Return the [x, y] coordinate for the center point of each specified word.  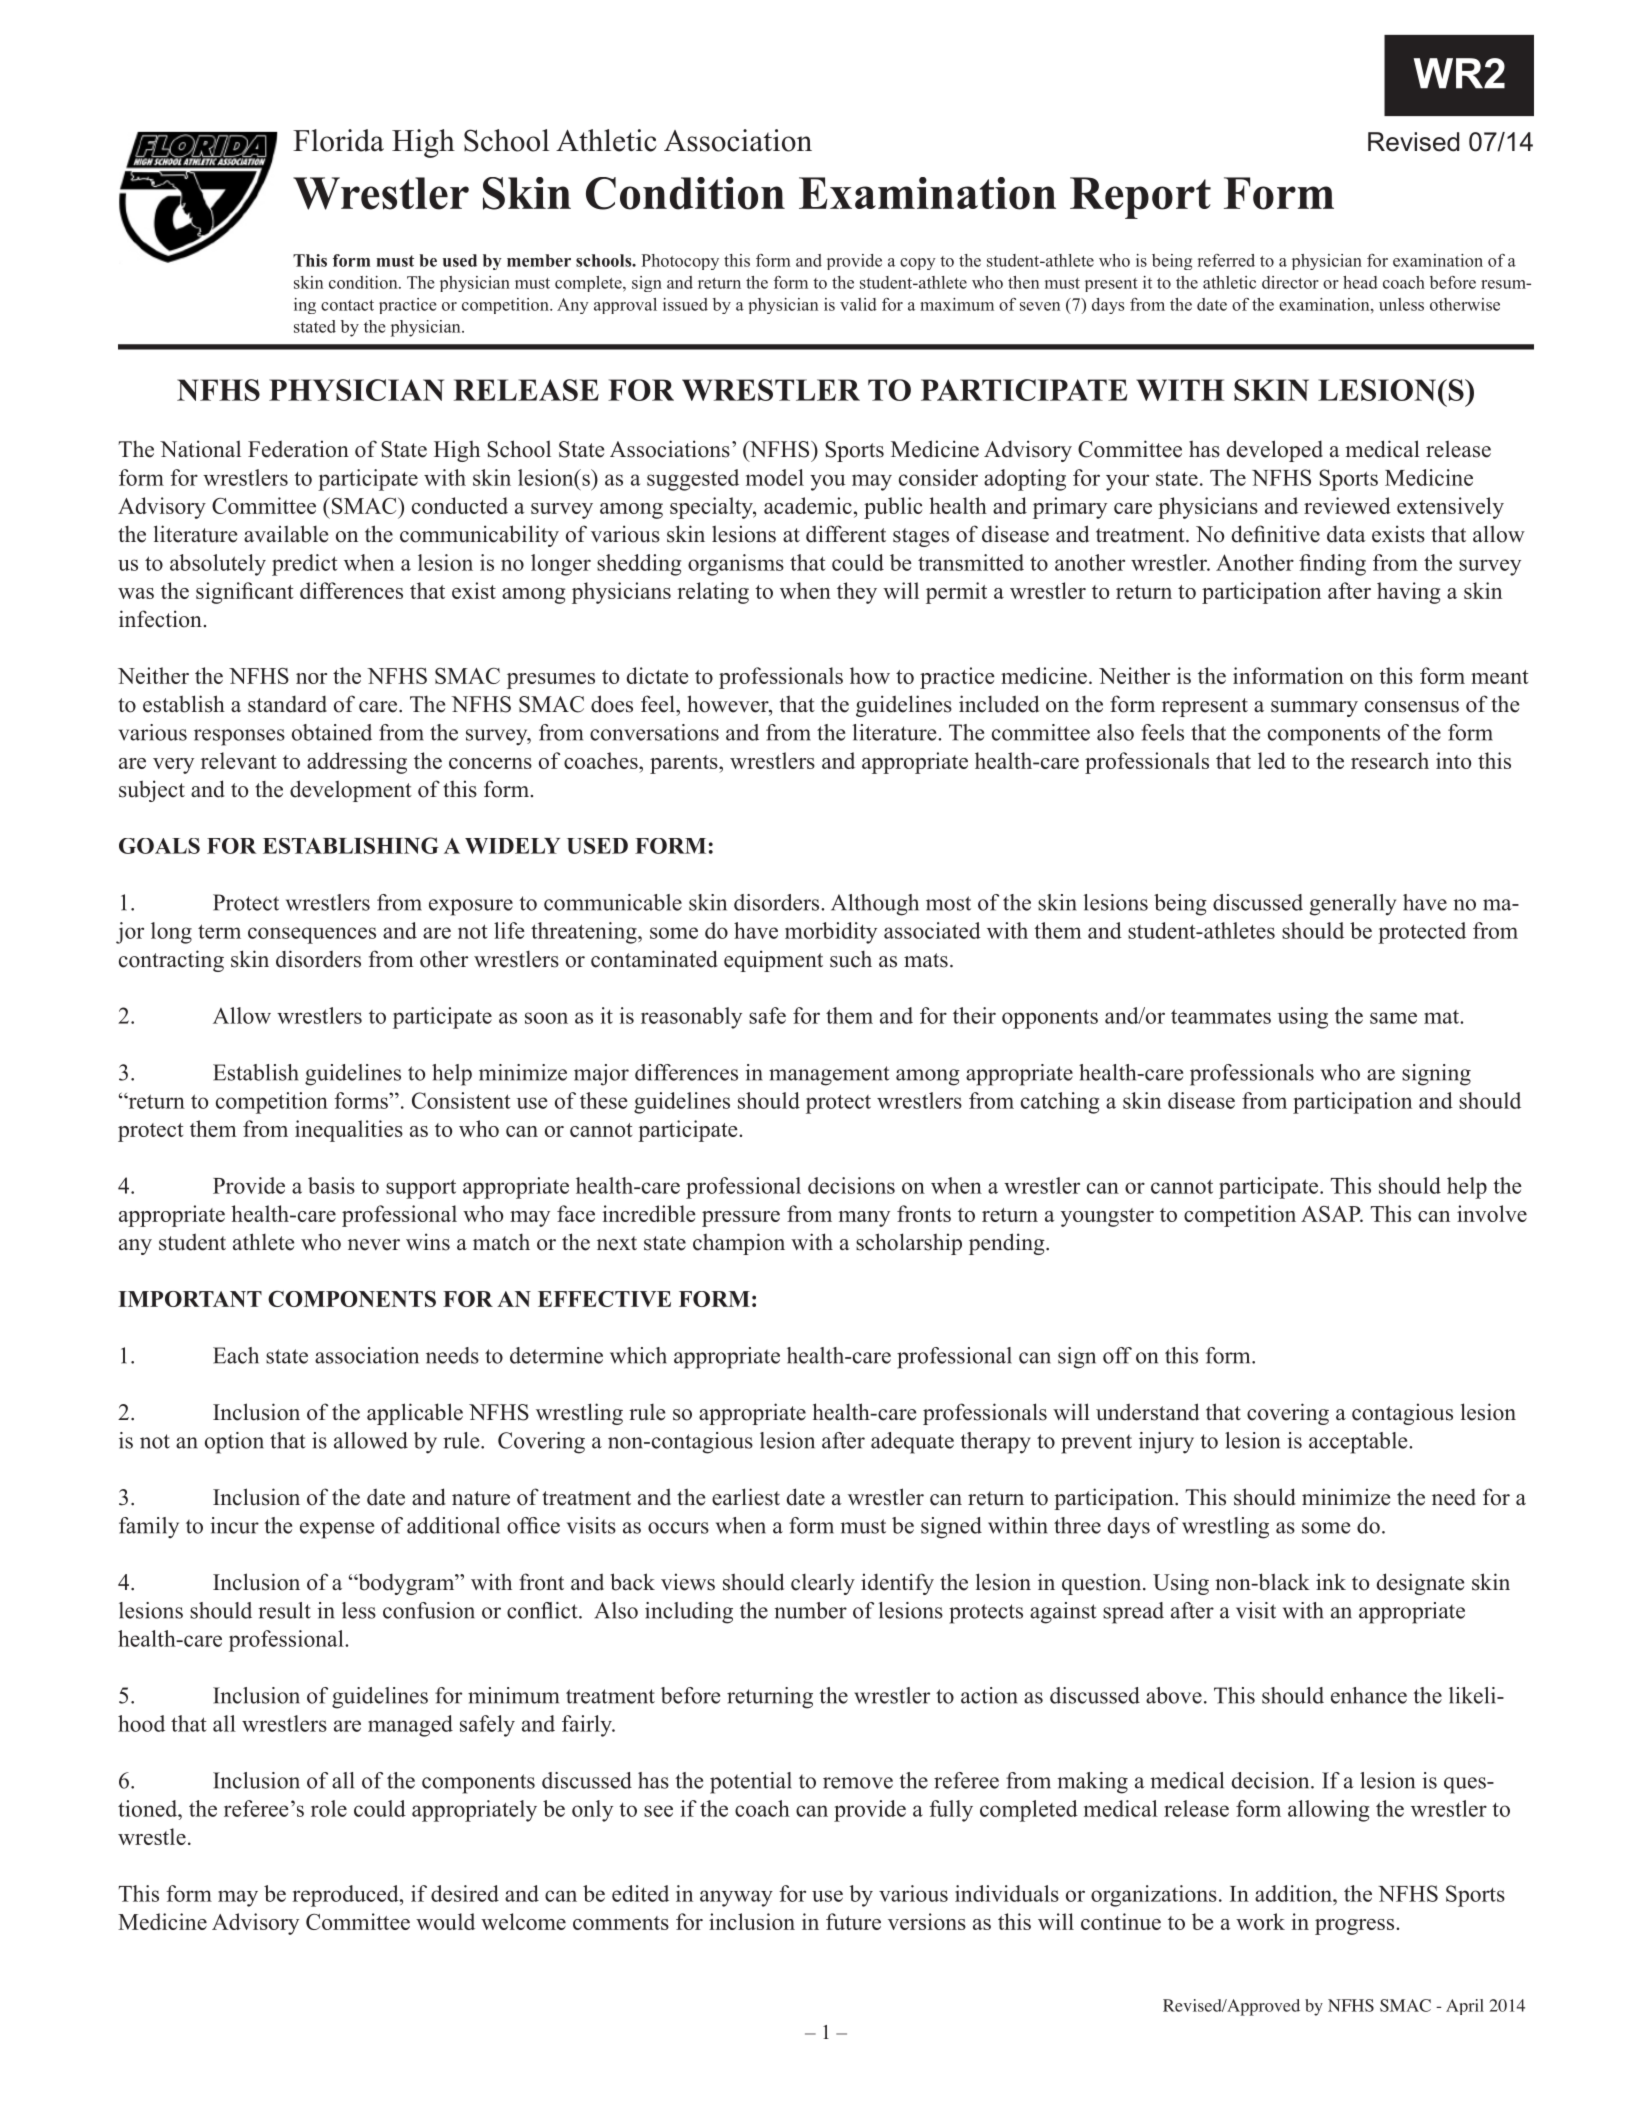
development [351, 791]
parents [685, 764]
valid [858, 304]
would [445, 1921]
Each [236, 1355]
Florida [338, 140]
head [1360, 282]
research [1390, 760]
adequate [912, 1443]
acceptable [1359, 1443]
